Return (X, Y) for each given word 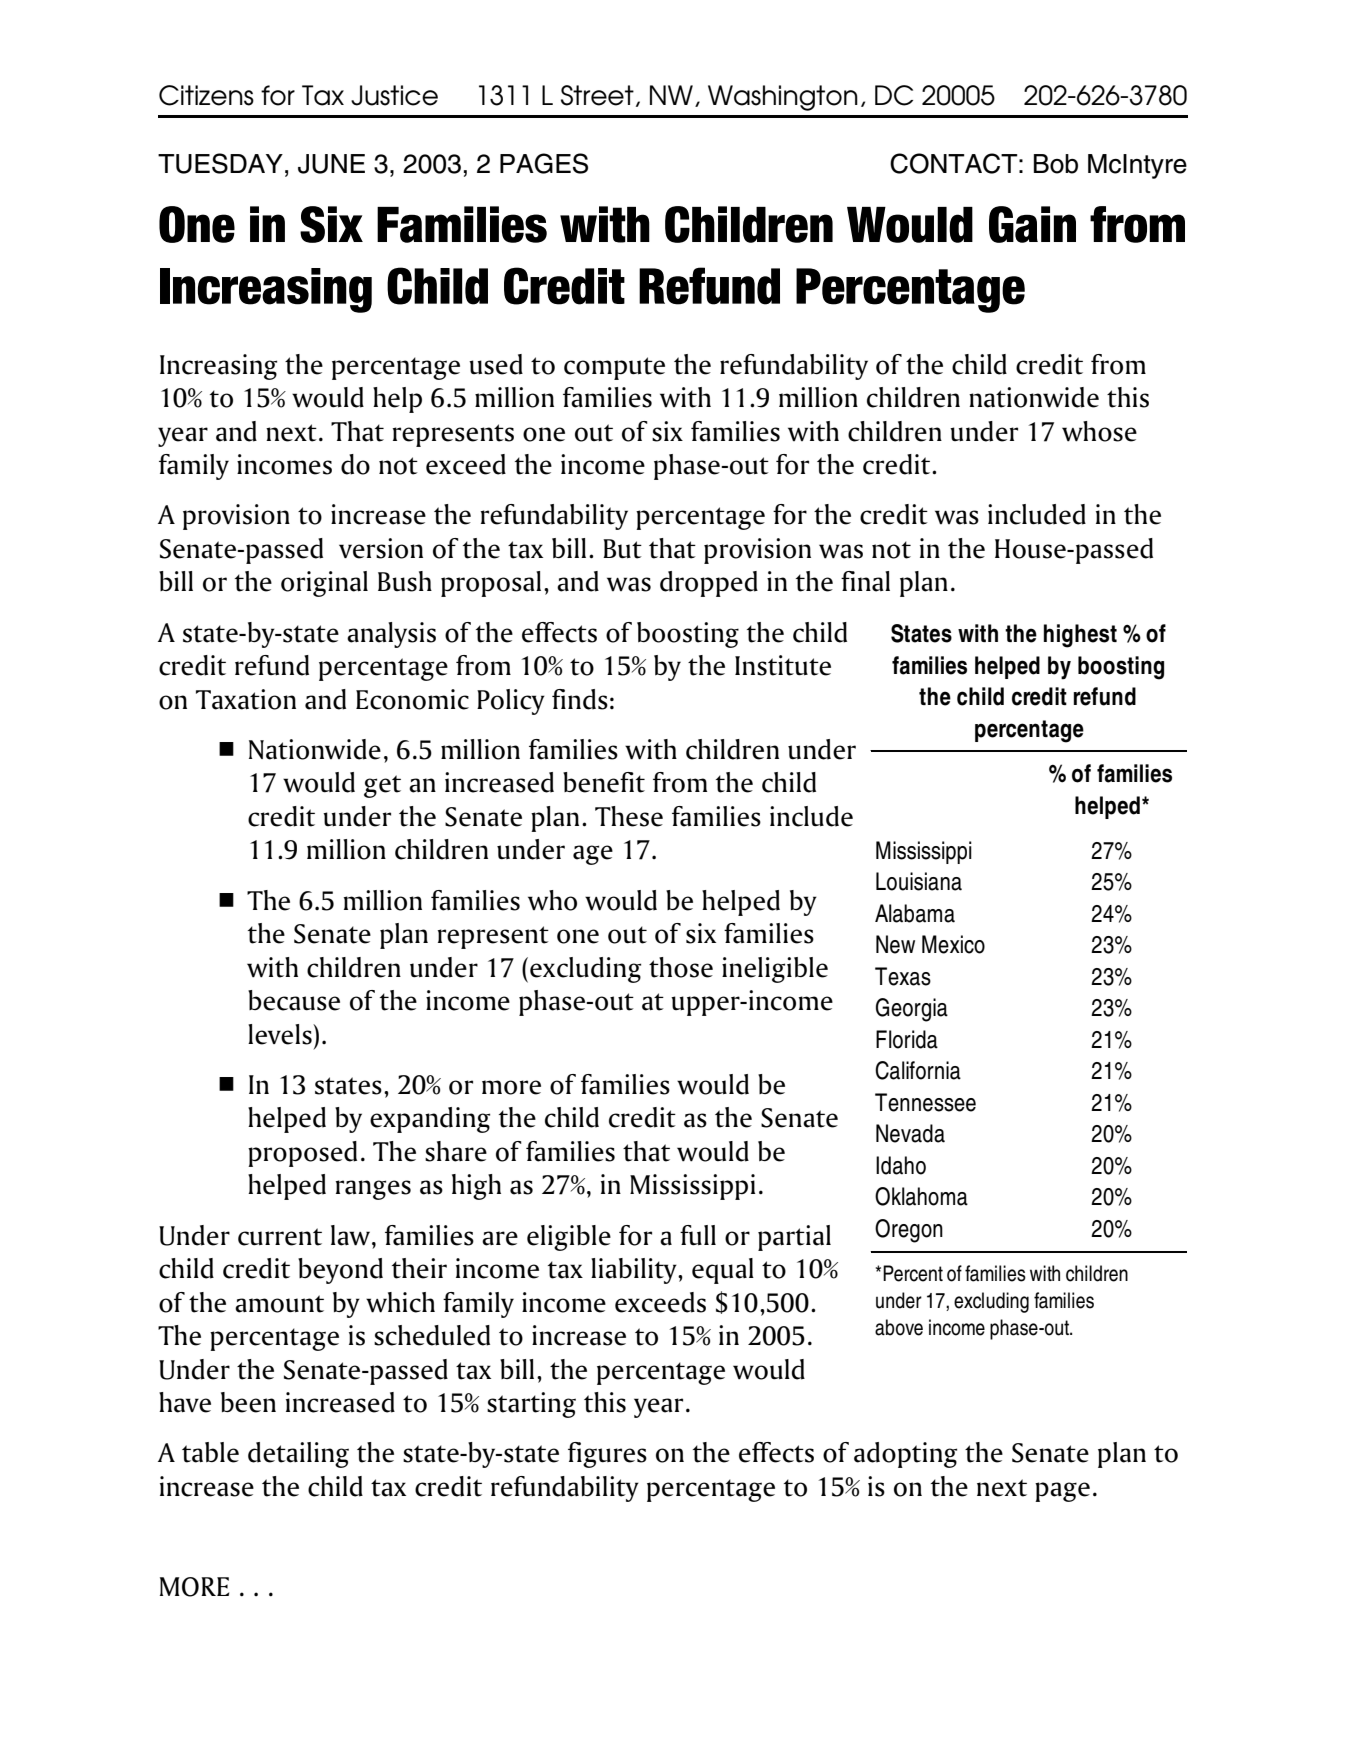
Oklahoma (921, 1196)
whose (1099, 431)
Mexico (953, 944)
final (865, 581)
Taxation (246, 699)
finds (580, 699)
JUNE (331, 164)
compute (614, 368)
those (681, 967)
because (294, 1000)
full (698, 1235)
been (248, 1402)
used (496, 364)
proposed (302, 1154)
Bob (1056, 164)
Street (597, 95)
